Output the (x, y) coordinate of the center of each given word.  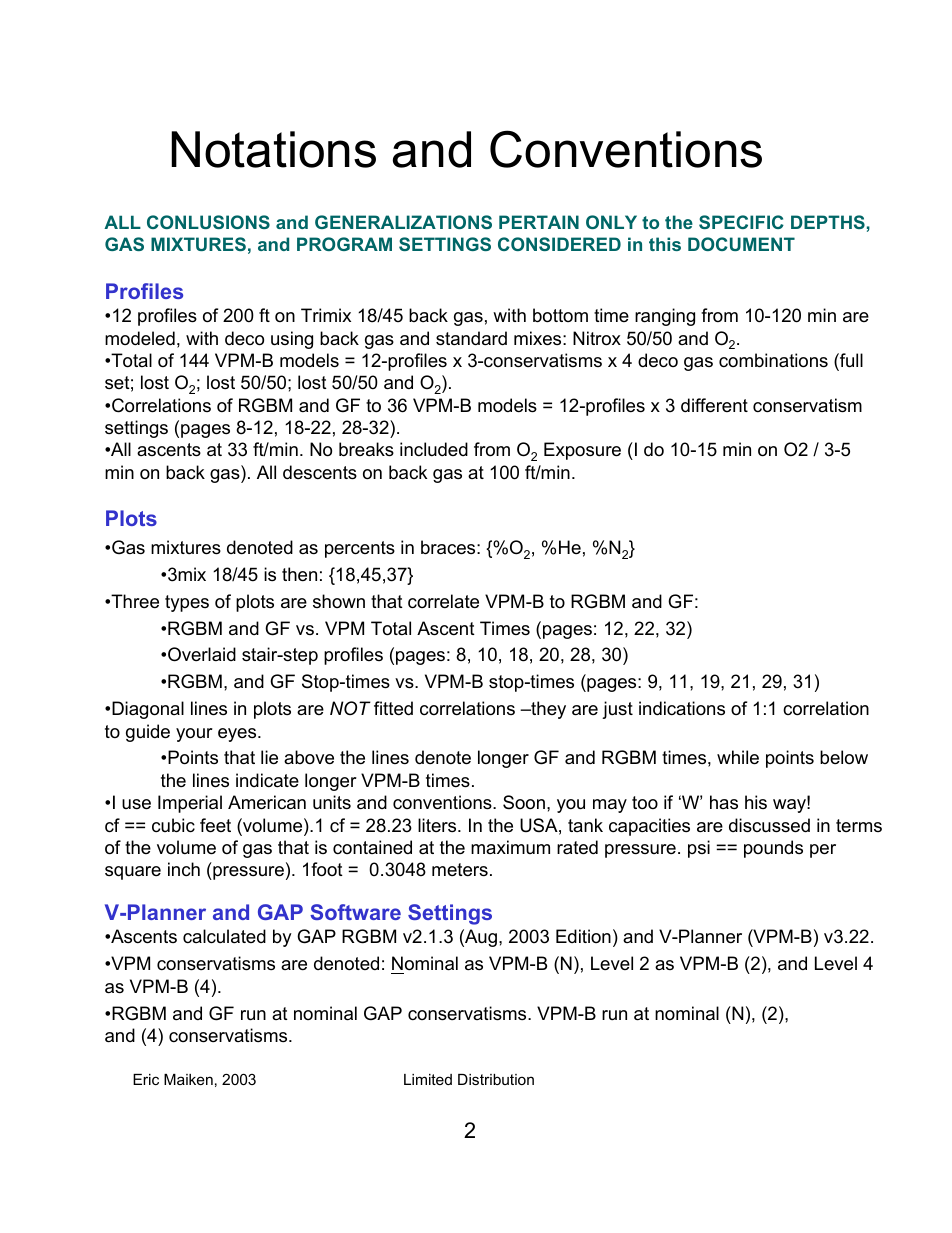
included (434, 449)
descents (320, 472)
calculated (224, 936)
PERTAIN (539, 222)
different (714, 405)
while (738, 757)
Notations (273, 149)
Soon (524, 802)
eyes (238, 735)
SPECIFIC (741, 222)
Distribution (496, 1079)
